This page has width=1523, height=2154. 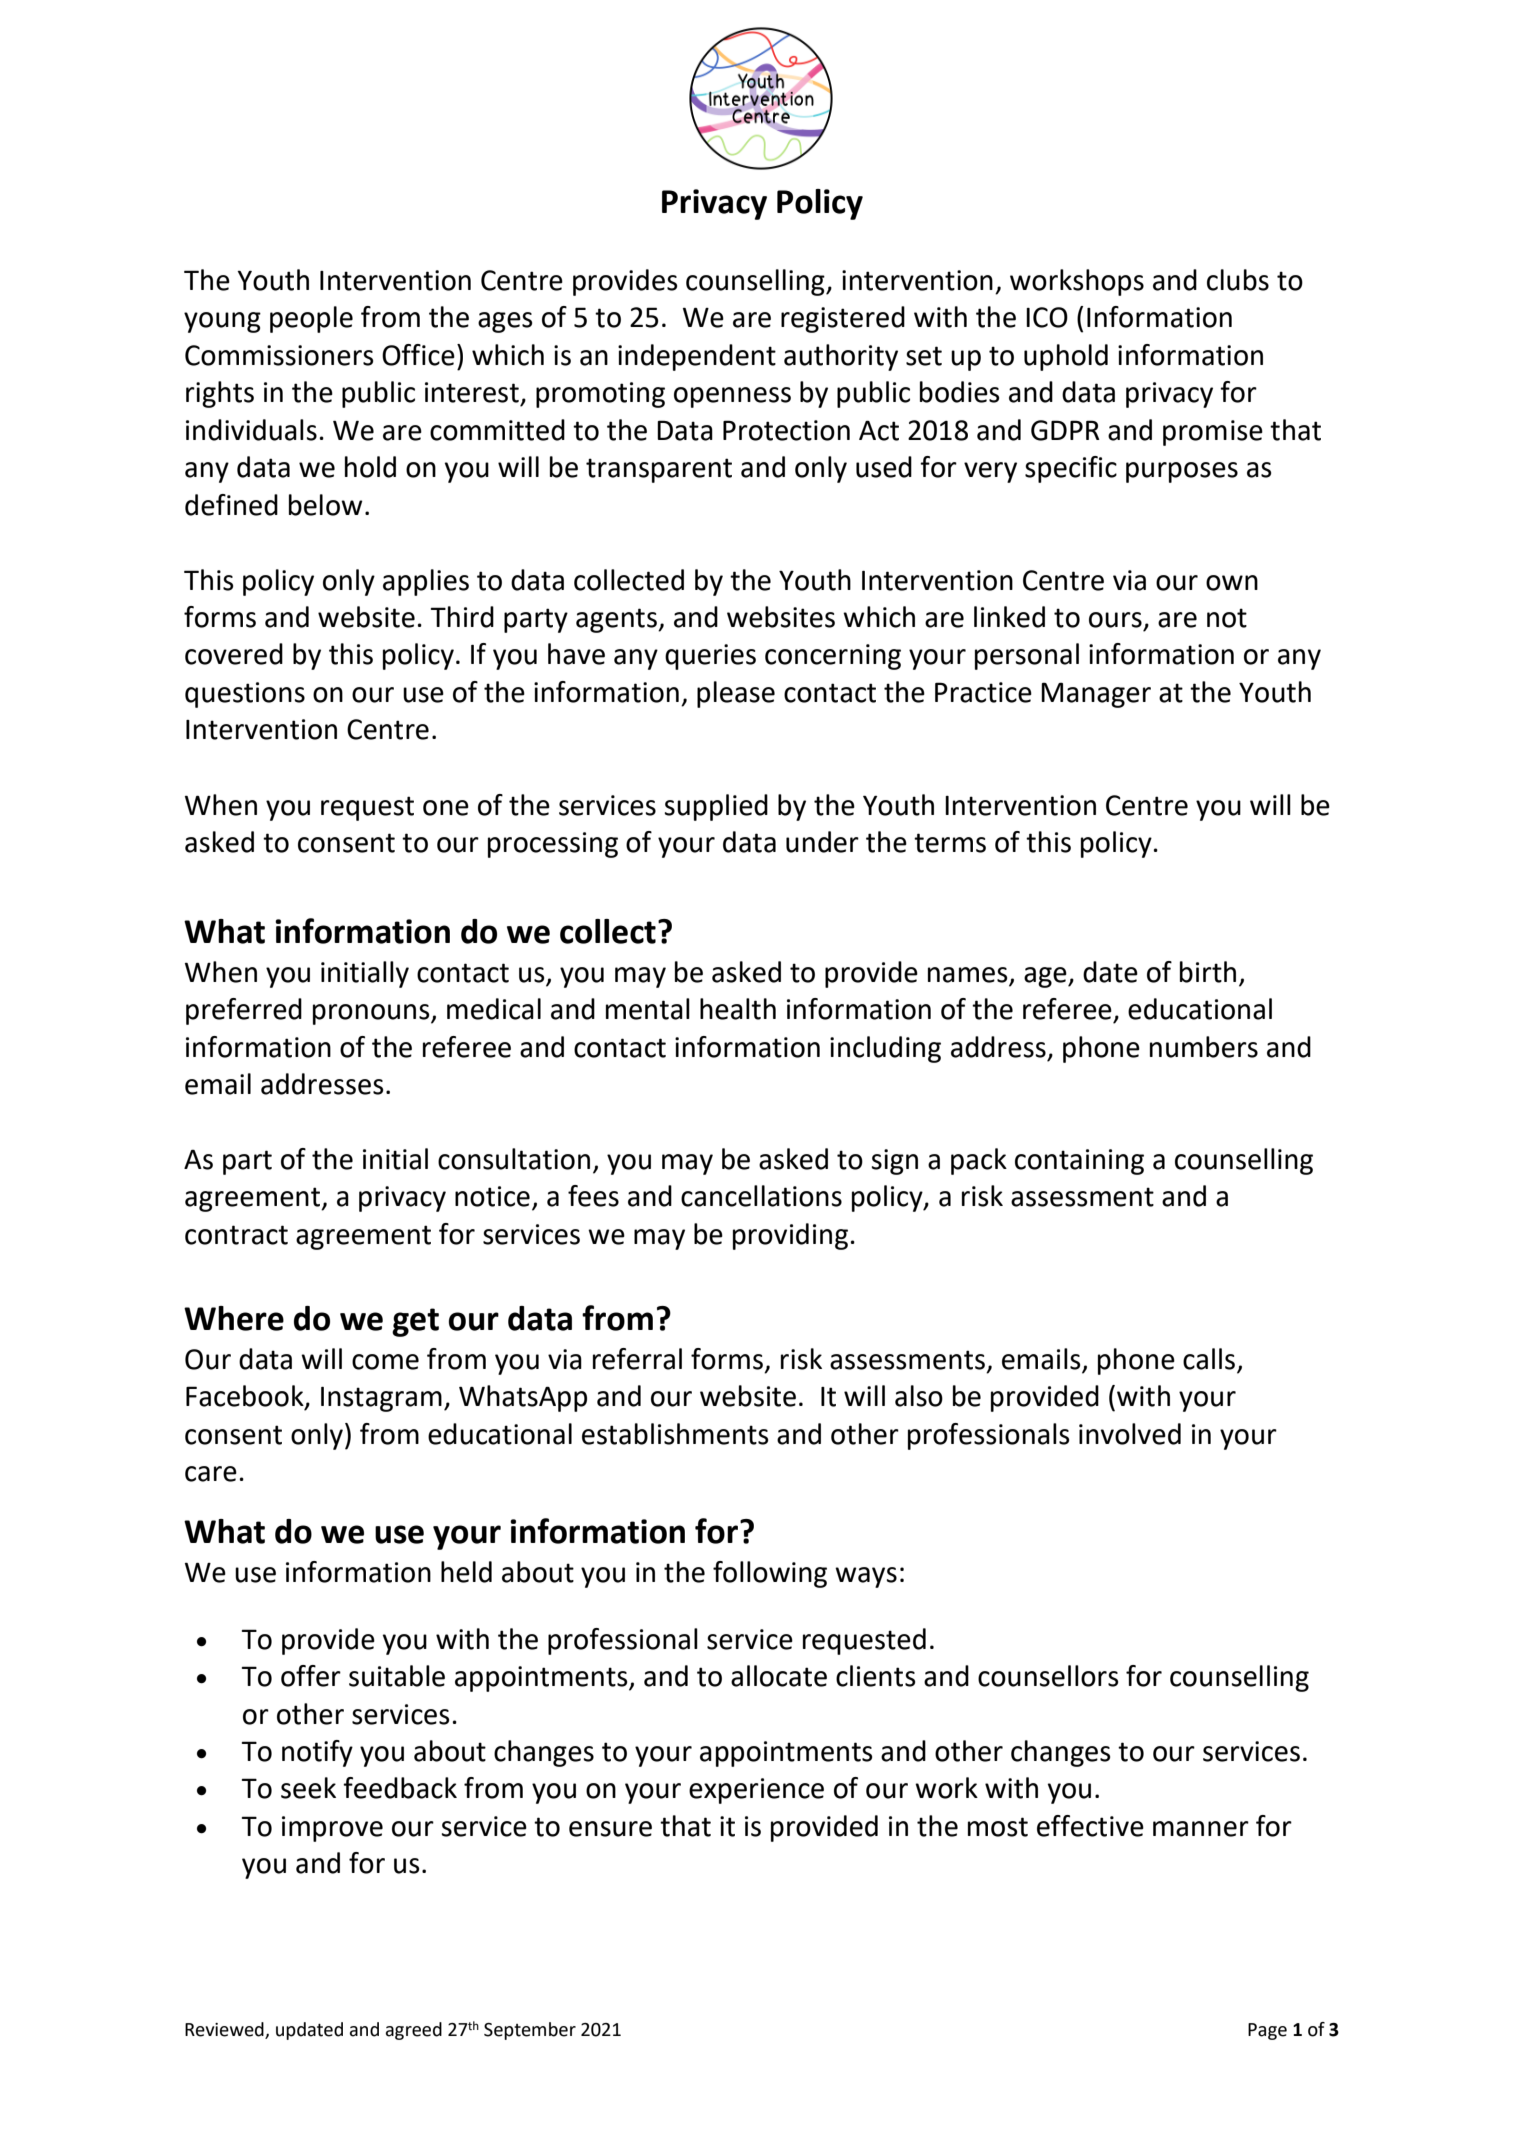 What do you see at coordinates (372, 1014) in the page?
I see `pronouns` at bounding box center [372, 1014].
